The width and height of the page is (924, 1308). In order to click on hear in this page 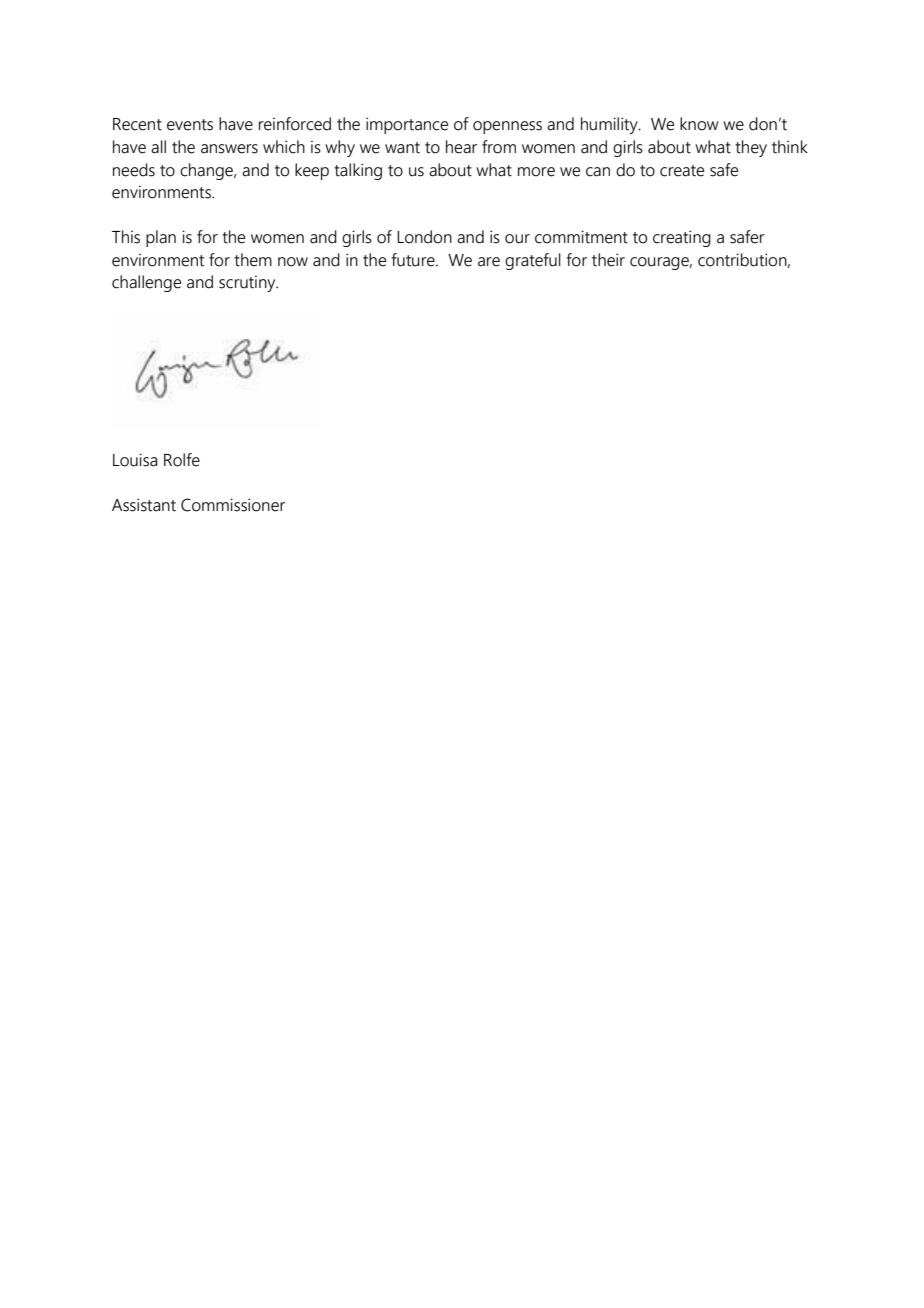, I will do `click(461, 147)`.
